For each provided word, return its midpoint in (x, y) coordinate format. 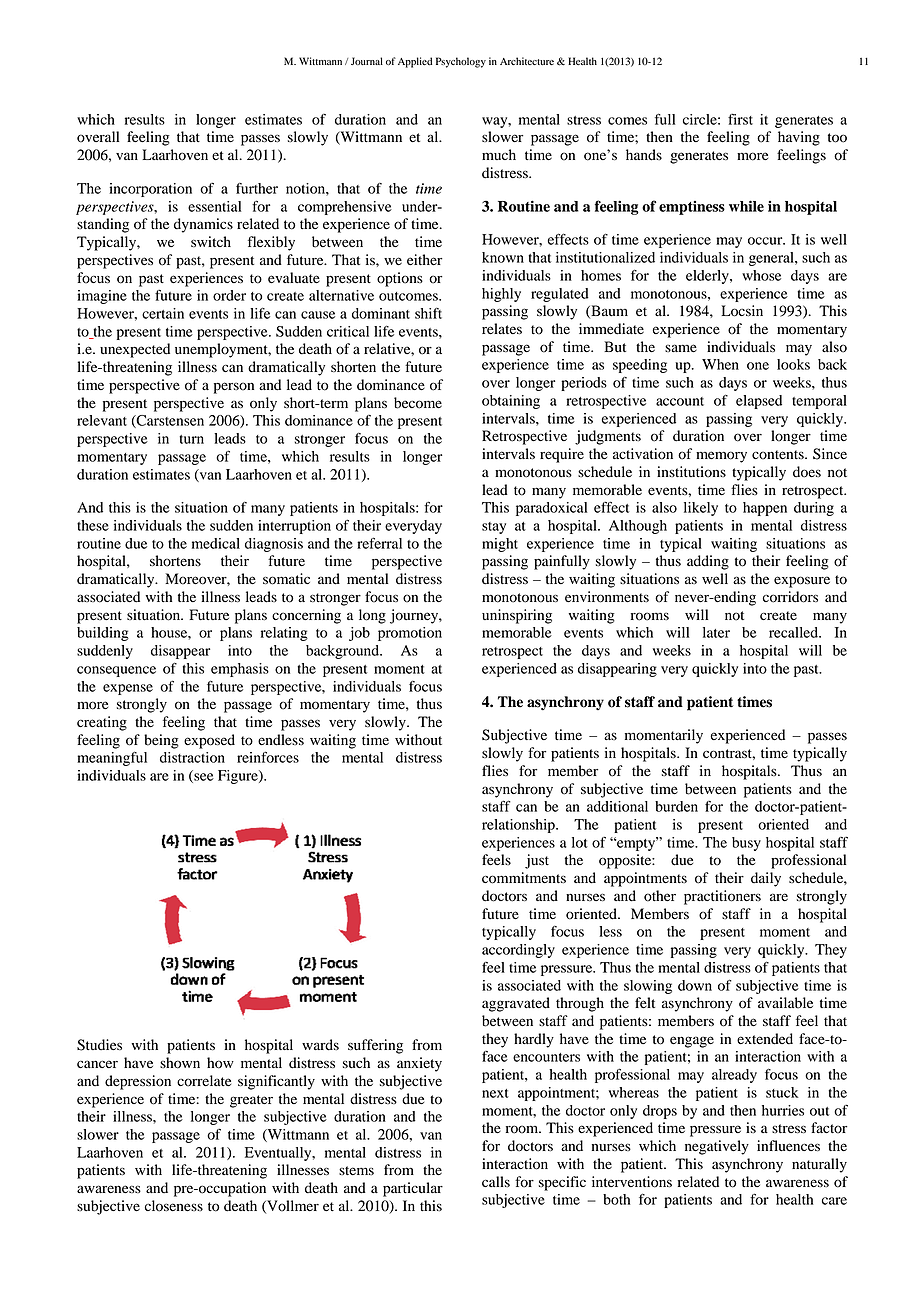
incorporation (150, 190)
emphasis (240, 670)
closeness (174, 1206)
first (740, 119)
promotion (410, 634)
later (716, 632)
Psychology (461, 62)
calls (496, 1182)
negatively (717, 1147)
